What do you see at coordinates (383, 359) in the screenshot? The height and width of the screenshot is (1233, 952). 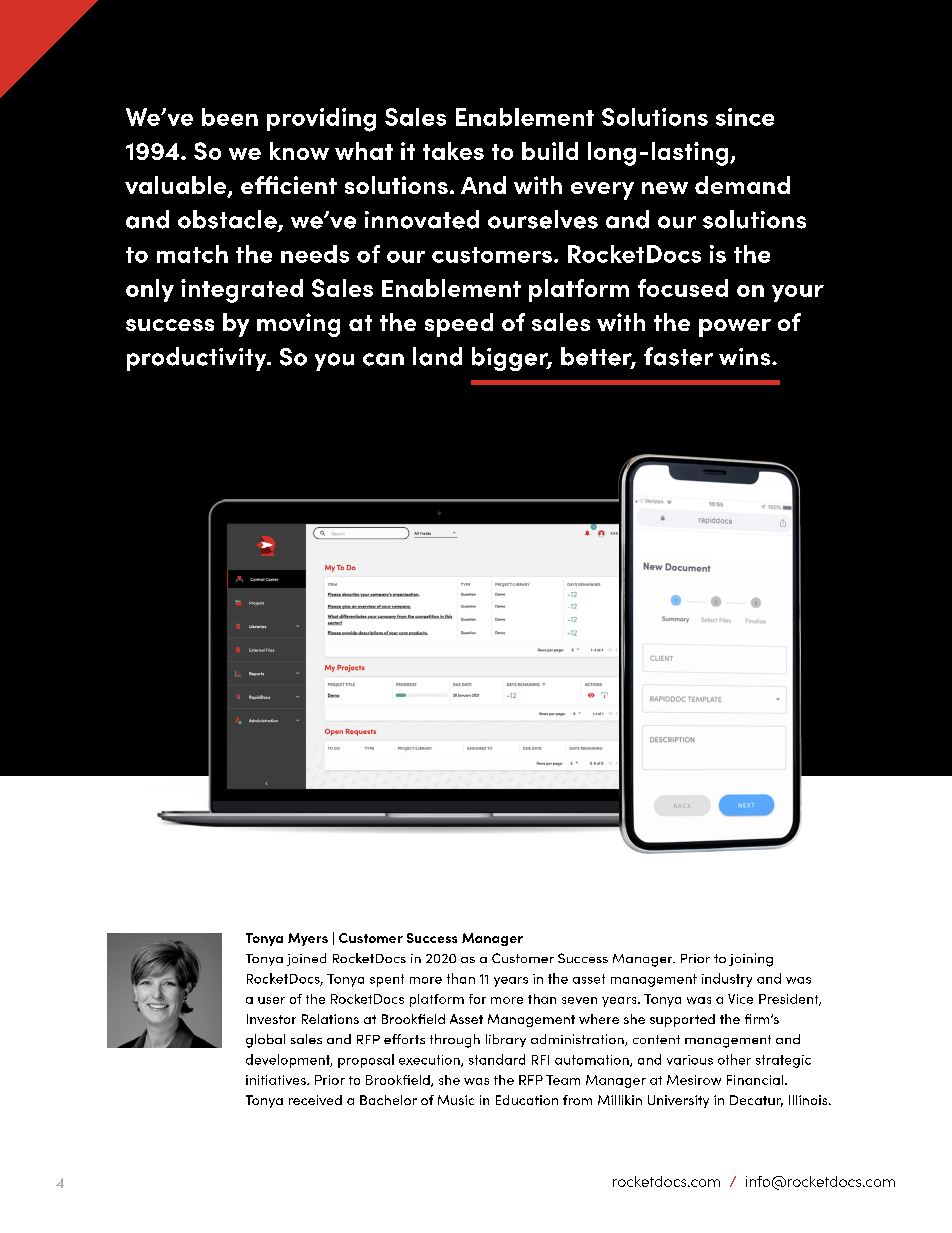 I see `can` at bounding box center [383, 359].
